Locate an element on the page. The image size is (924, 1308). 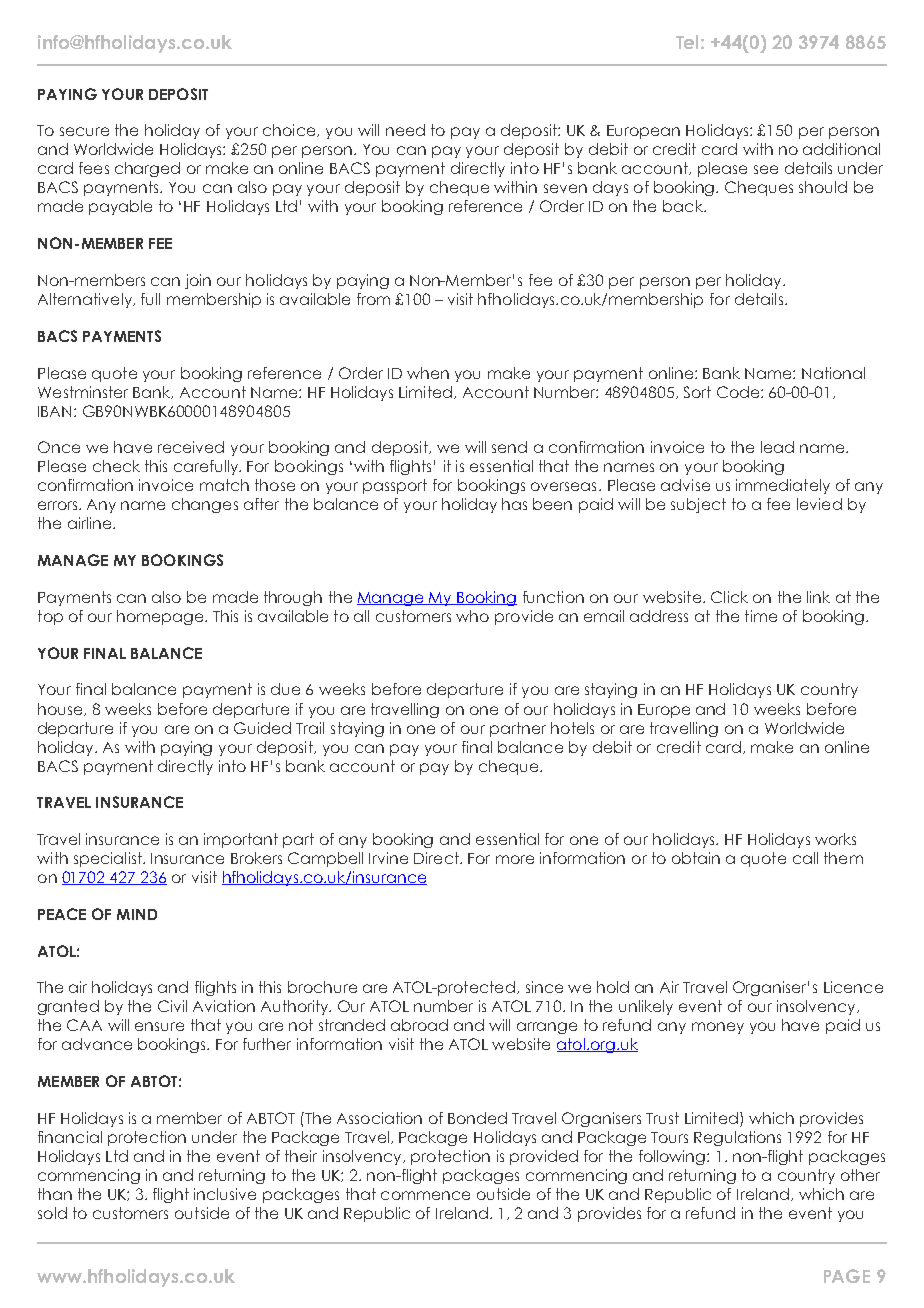
house is located at coordinates (61, 709).
